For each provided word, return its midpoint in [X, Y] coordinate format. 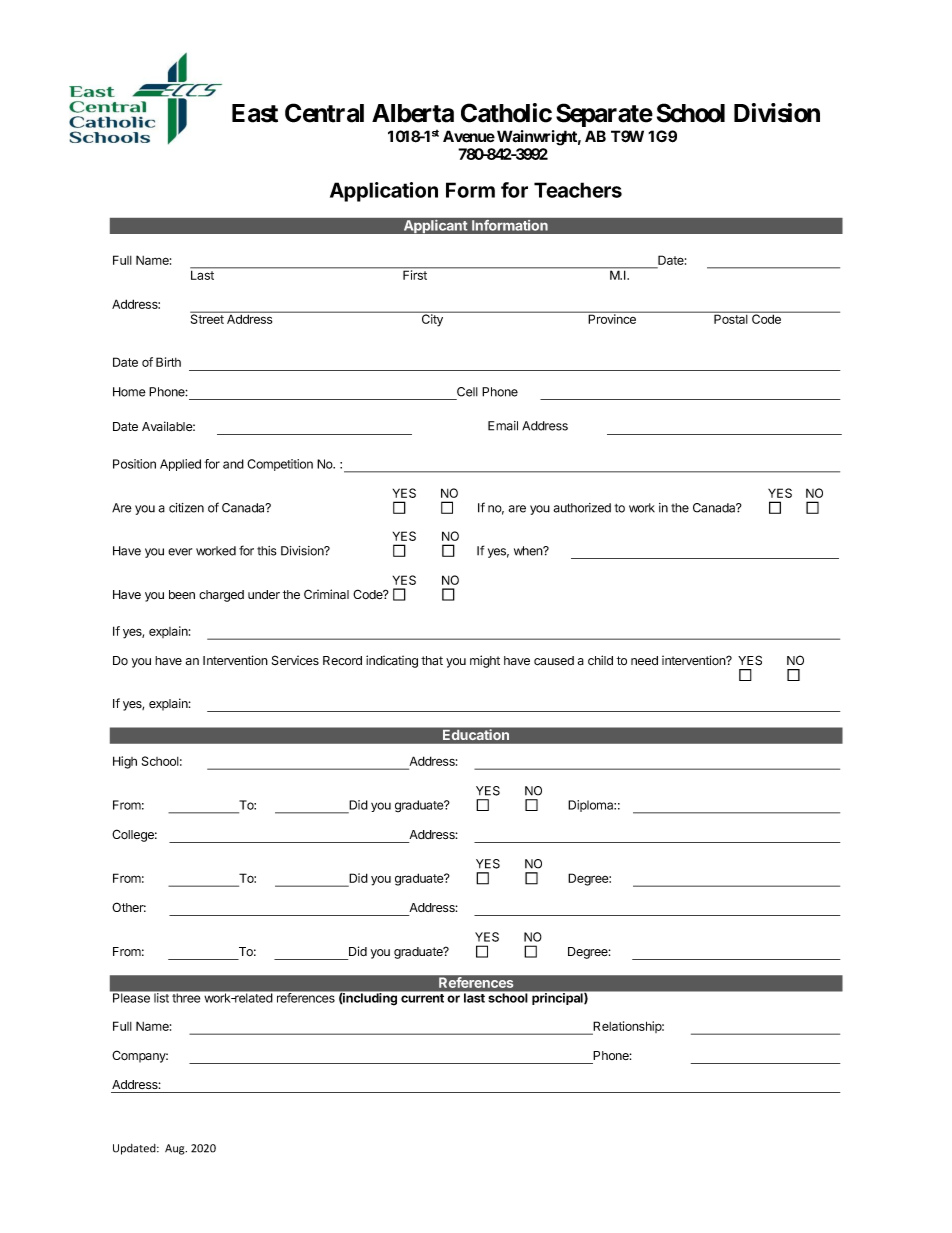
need [644, 660]
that [432, 660]
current [422, 998]
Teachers [578, 190]
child [600, 660]
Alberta [413, 113]
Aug [176, 1149]
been [182, 594]
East [255, 113]
